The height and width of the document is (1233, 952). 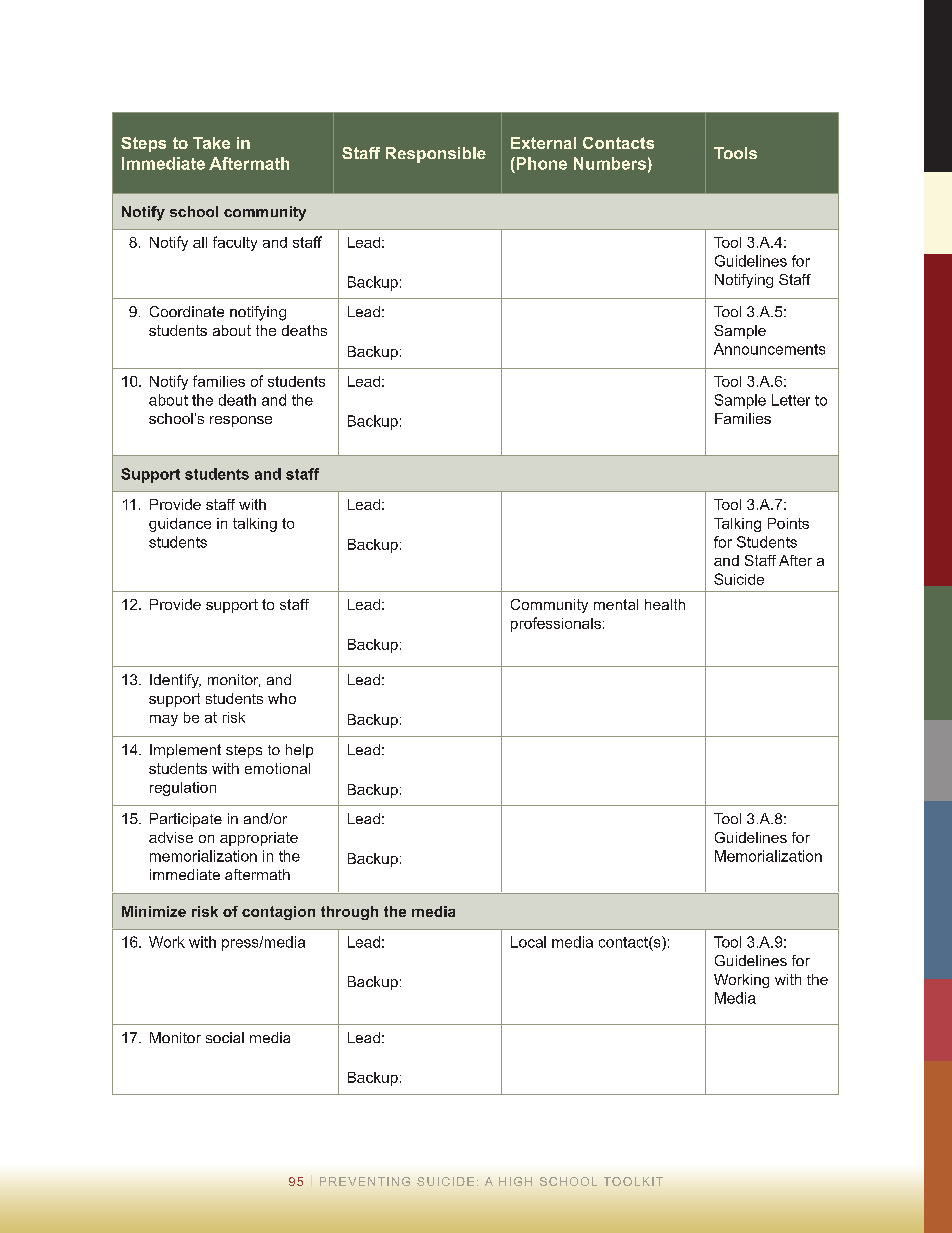 What do you see at coordinates (180, 525) in the document?
I see `guidance` at bounding box center [180, 525].
